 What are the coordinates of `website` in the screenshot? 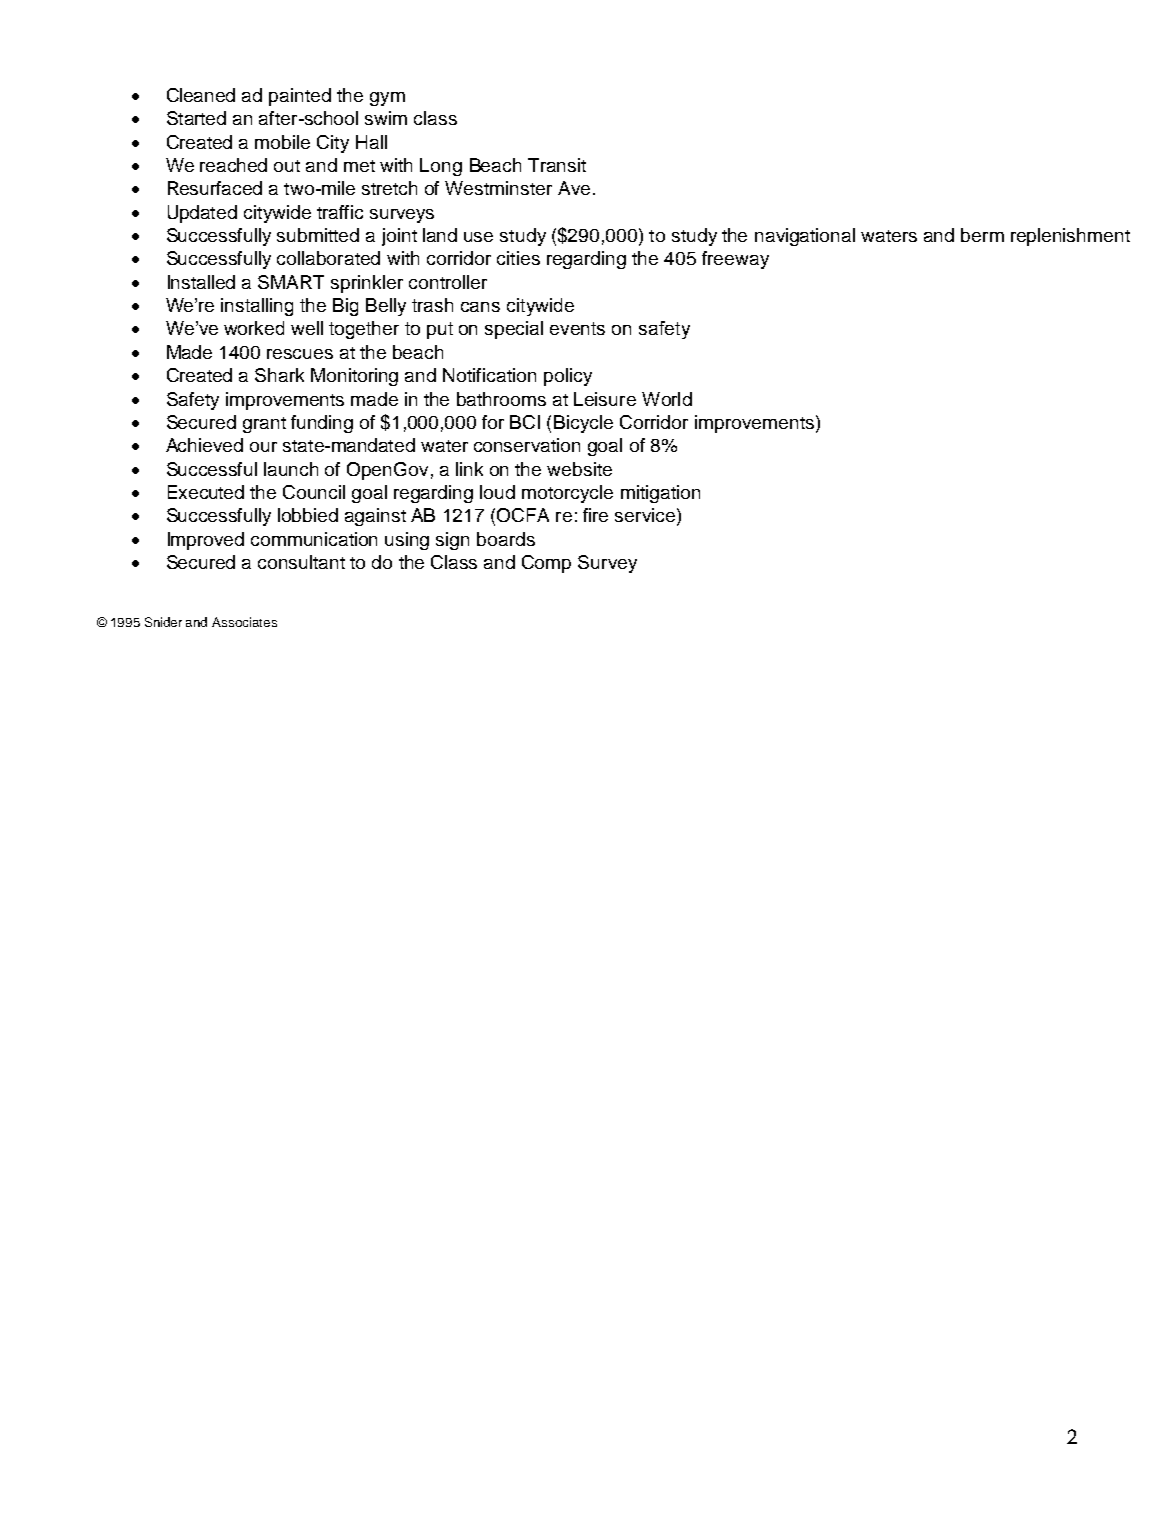 It's located at (579, 469).
